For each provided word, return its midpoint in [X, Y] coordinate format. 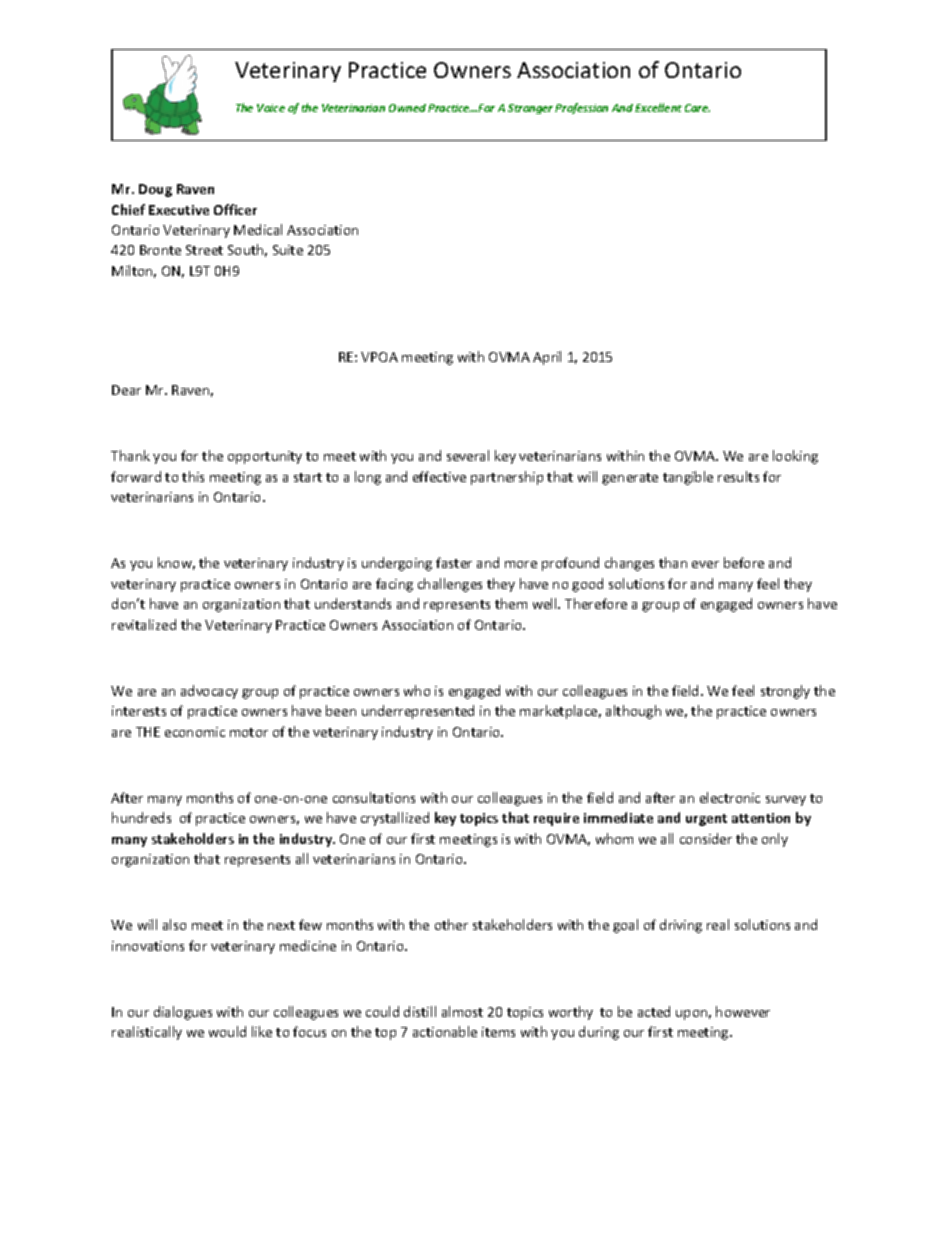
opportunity [265, 457]
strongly [785, 692]
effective [439, 476]
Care [697, 108]
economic [195, 732]
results [738, 476]
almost [462, 1011]
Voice [271, 108]
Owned [407, 108]
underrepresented [418, 712]
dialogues [183, 1013]
